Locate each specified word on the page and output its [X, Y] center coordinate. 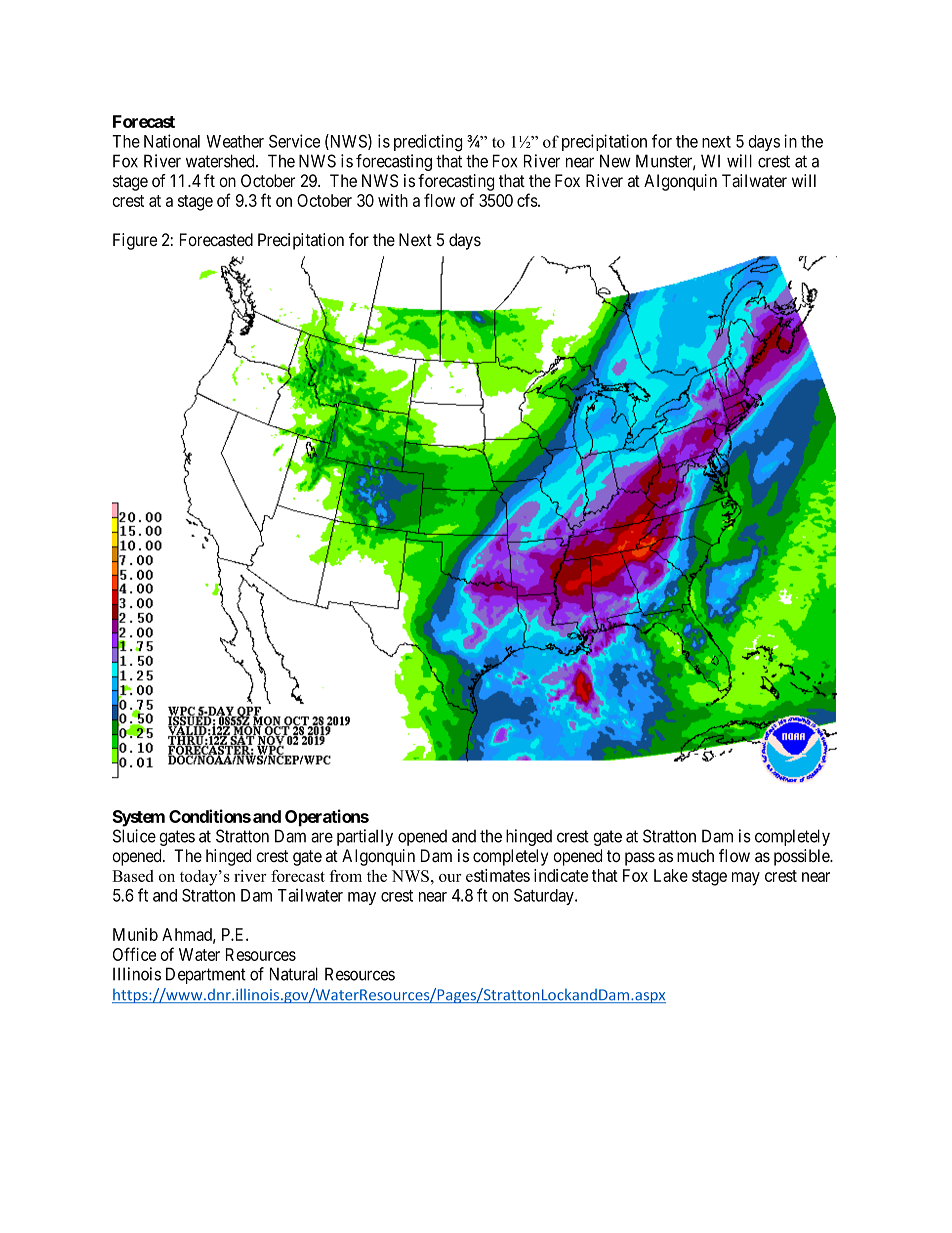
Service [294, 141]
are [322, 837]
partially [365, 837]
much [695, 855]
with [393, 200]
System [138, 818]
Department [206, 975]
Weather [235, 141]
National [172, 141]
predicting [428, 143]
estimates [498, 875]
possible [802, 857]
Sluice [134, 836]
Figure [135, 241]
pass [640, 859]
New [615, 161]
